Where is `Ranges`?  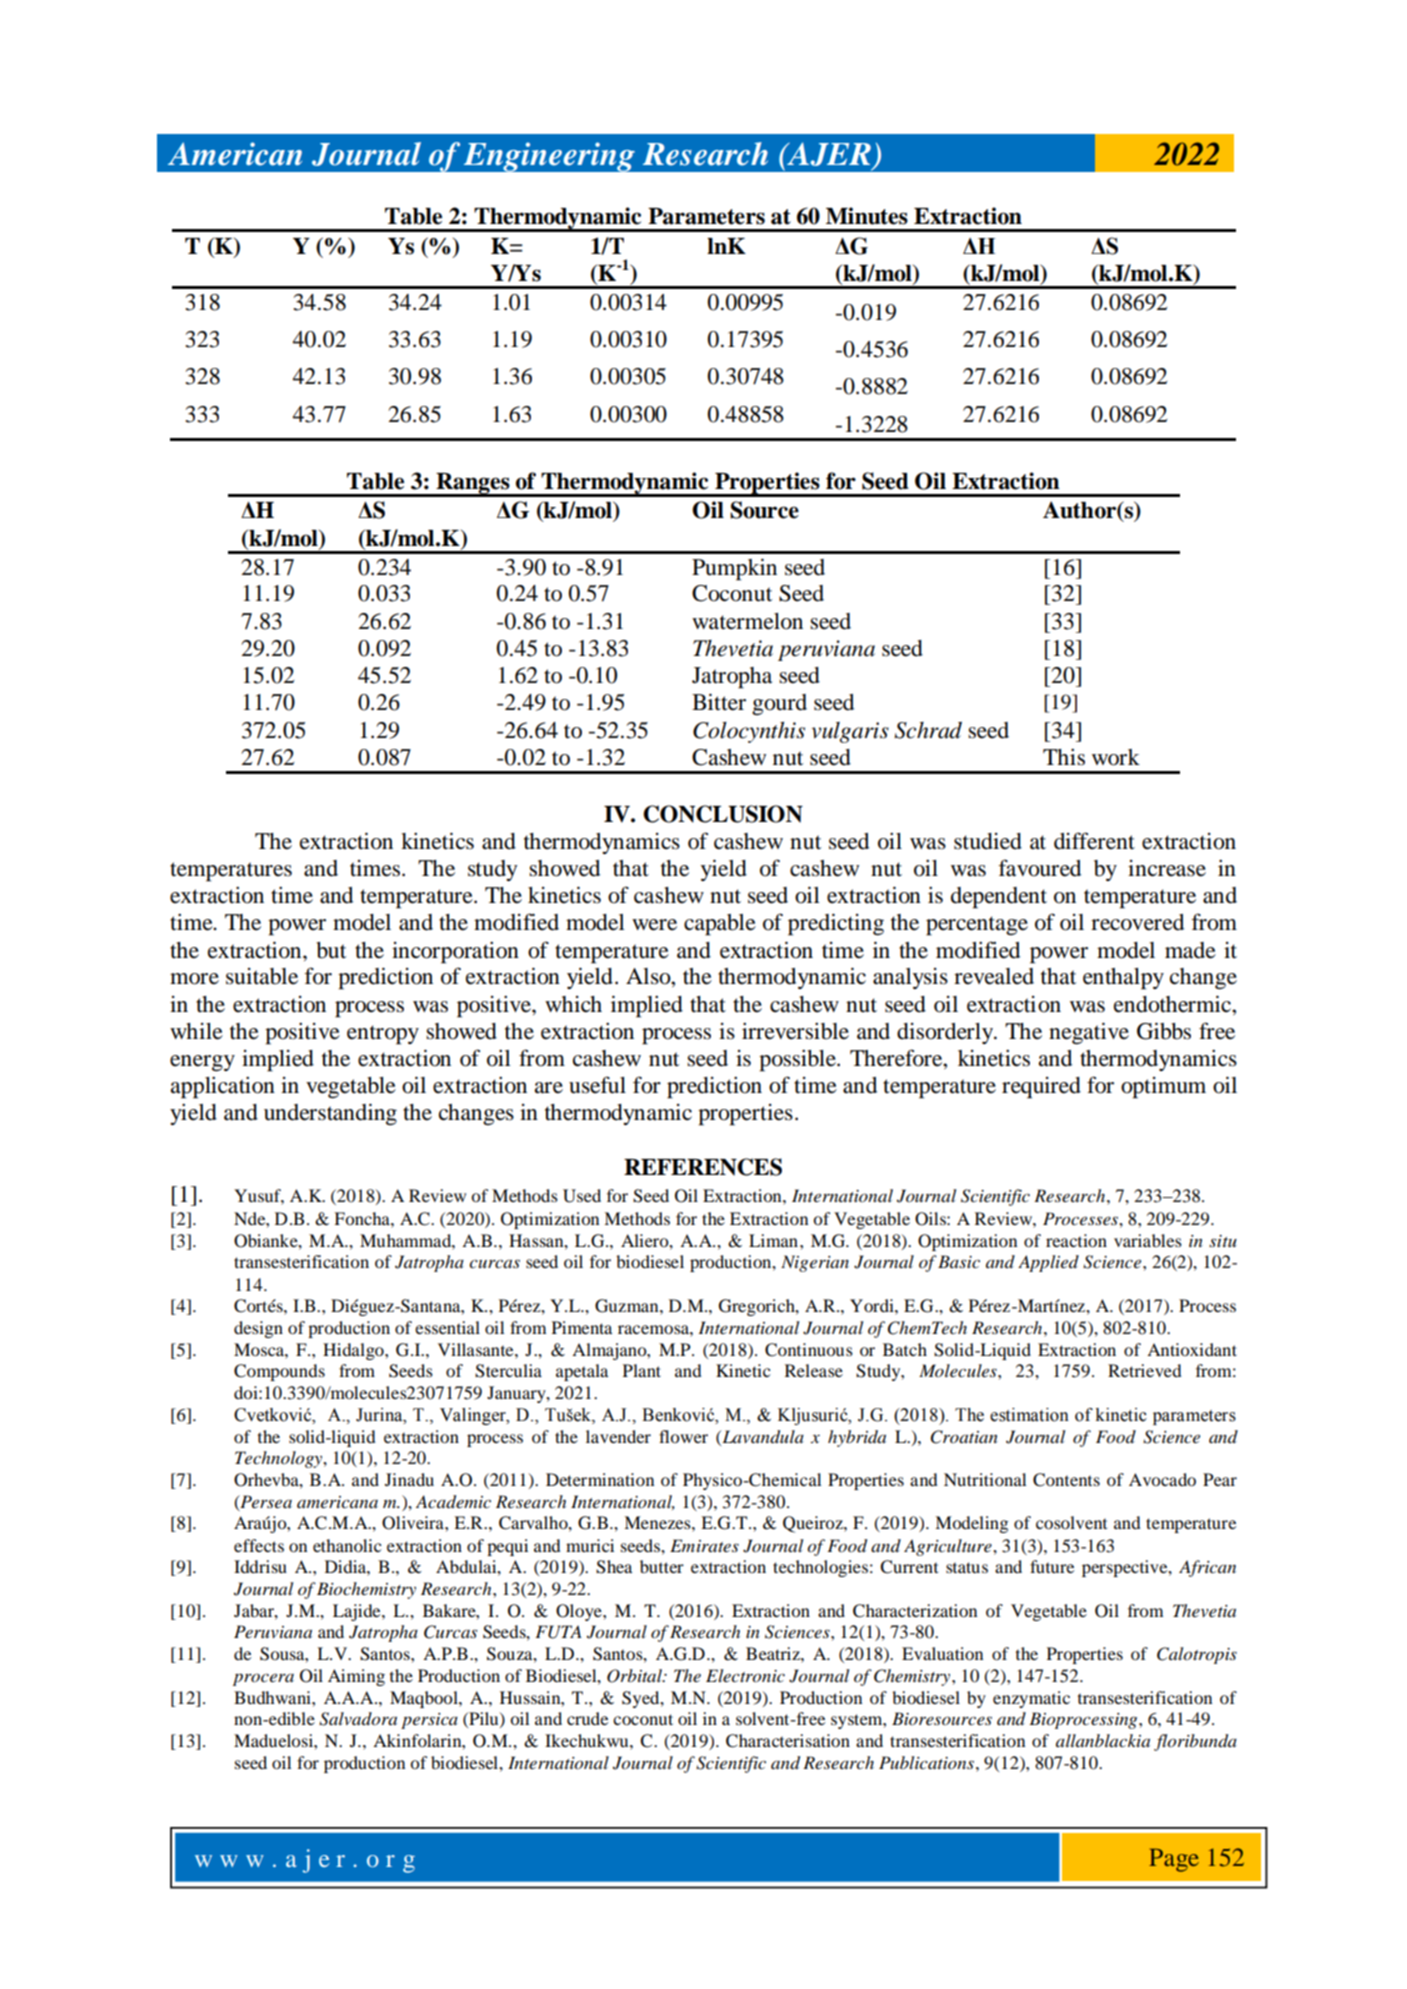 Ranges is located at coordinates (473, 484).
